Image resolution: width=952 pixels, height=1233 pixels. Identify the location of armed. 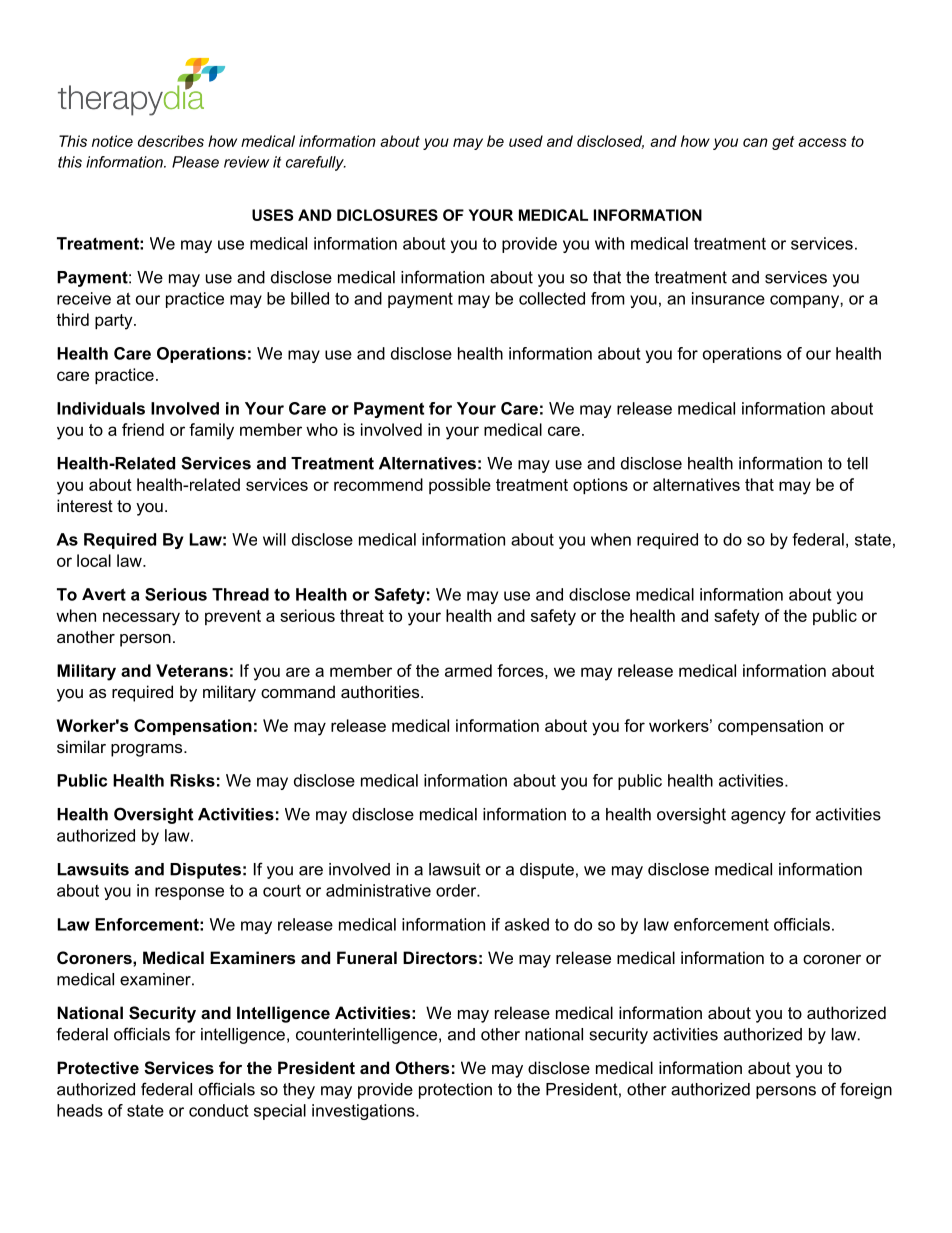
(468, 670).
